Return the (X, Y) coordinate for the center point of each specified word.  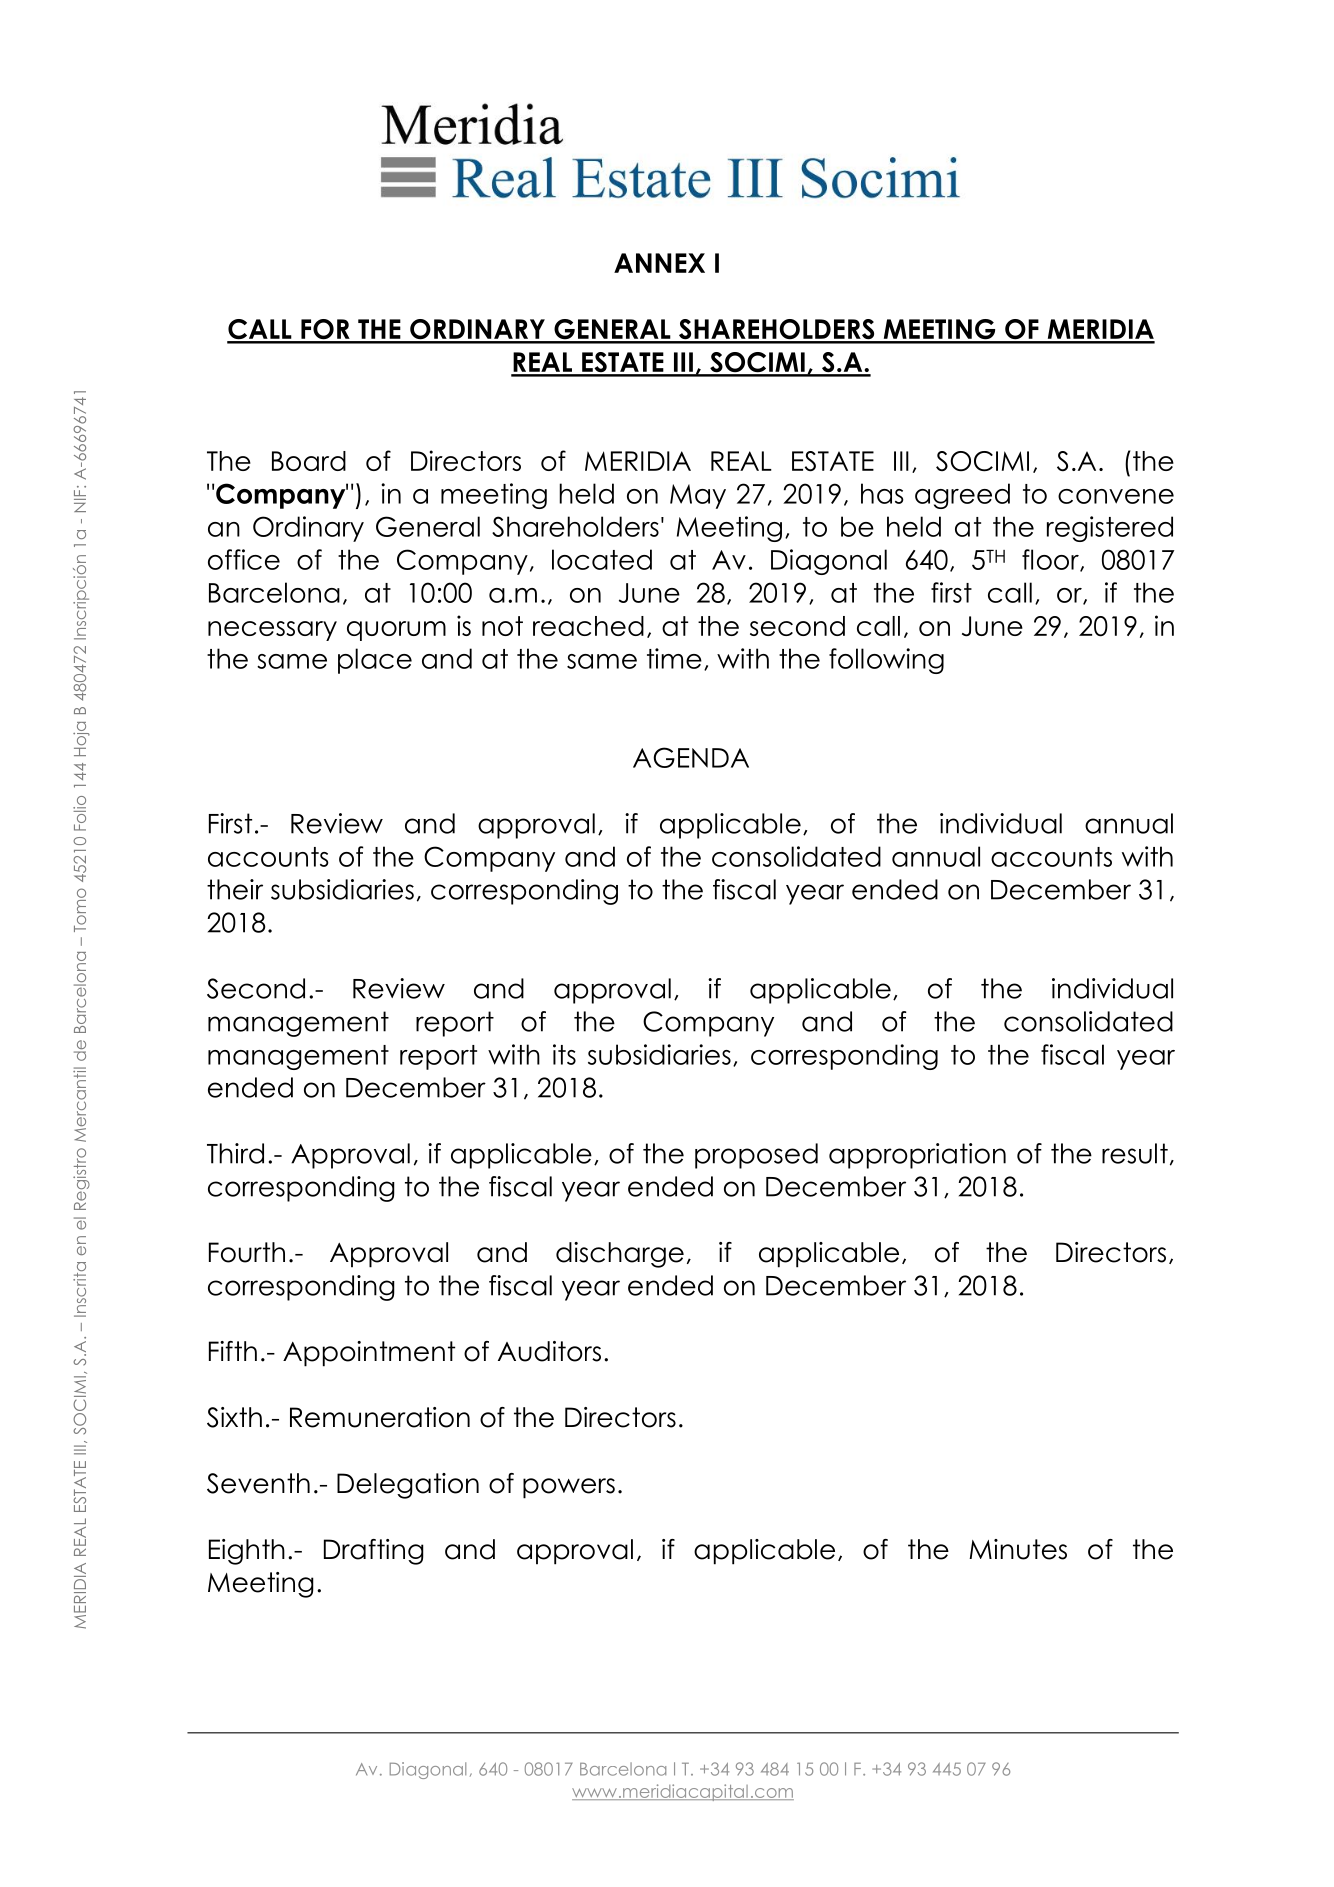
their (235, 889)
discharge (620, 1255)
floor (1051, 560)
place (375, 661)
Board (309, 461)
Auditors (549, 1351)
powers (569, 1488)
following (886, 661)
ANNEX (659, 263)
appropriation (917, 1156)
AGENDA (691, 757)
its (564, 1054)
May (698, 496)
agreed (962, 496)
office (244, 559)
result (1135, 1153)
